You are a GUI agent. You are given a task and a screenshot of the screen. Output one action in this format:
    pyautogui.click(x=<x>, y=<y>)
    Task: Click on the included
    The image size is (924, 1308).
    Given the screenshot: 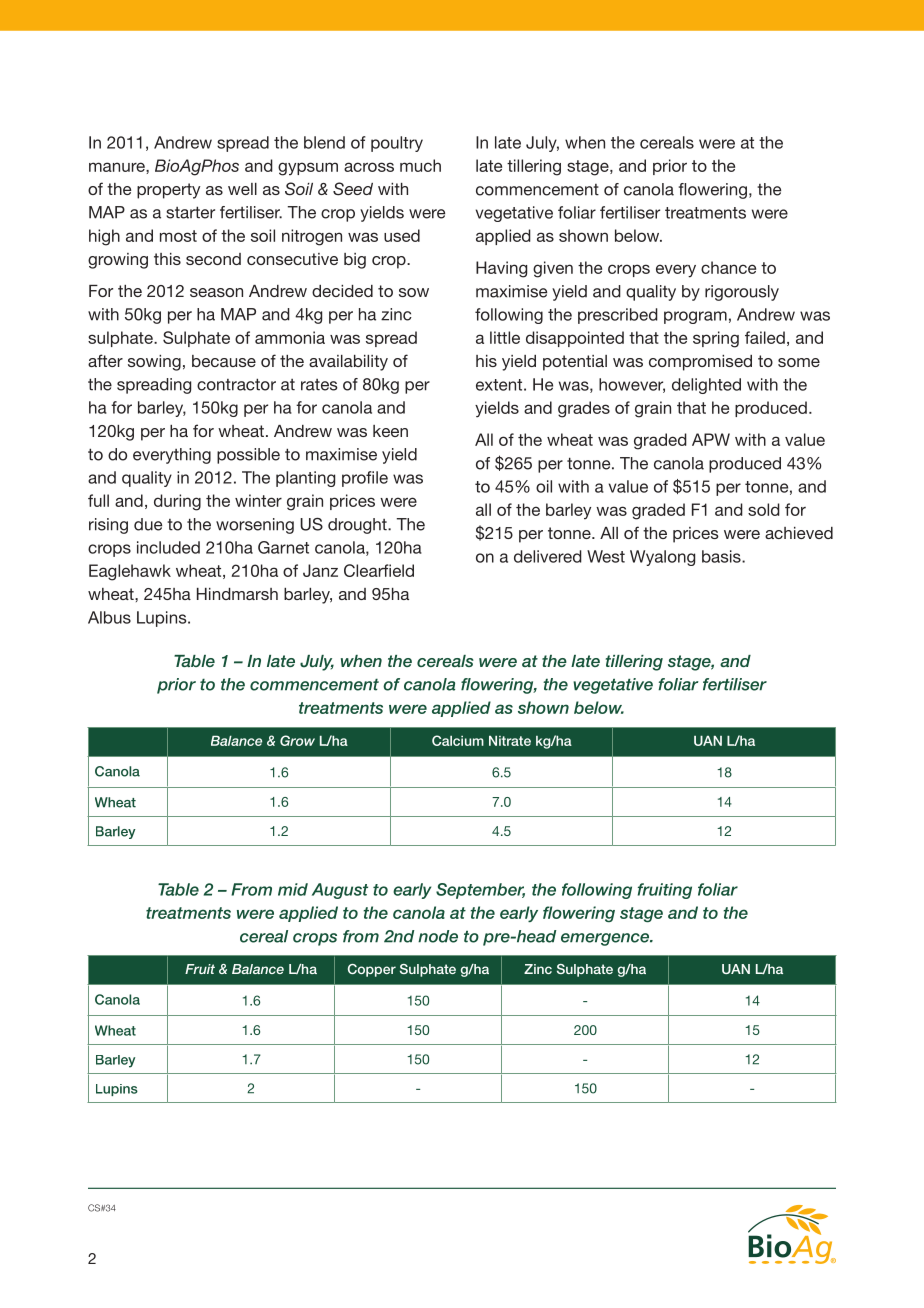 What is the action you would take?
    pyautogui.click(x=168, y=547)
